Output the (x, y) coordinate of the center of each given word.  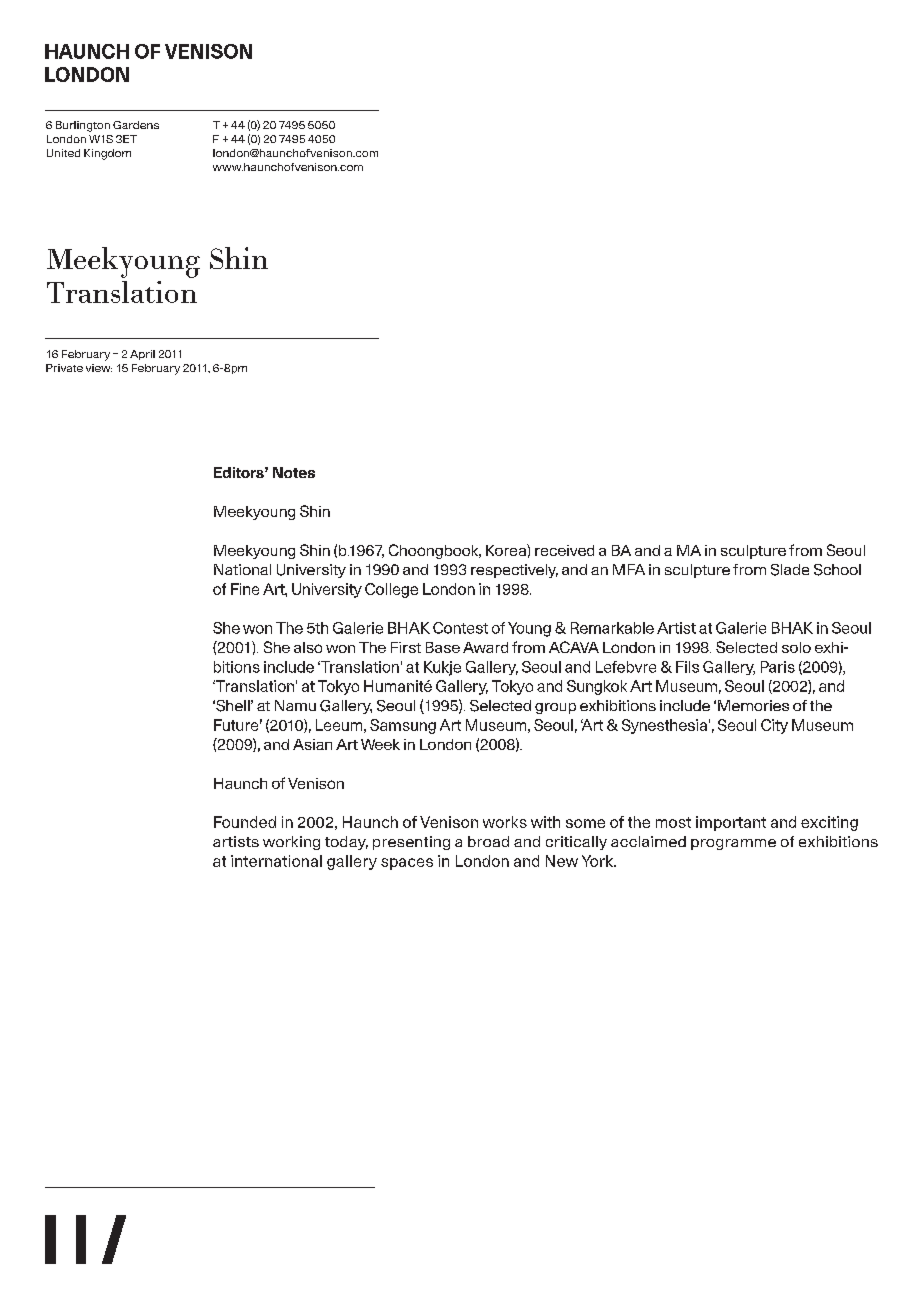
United (63, 153)
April (142, 355)
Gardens (136, 125)
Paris (778, 667)
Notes (294, 472)
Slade (790, 570)
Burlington (83, 126)
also (308, 647)
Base (443, 647)
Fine (245, 589)
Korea (507, 550)
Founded (245, 822)
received (564, 550)
